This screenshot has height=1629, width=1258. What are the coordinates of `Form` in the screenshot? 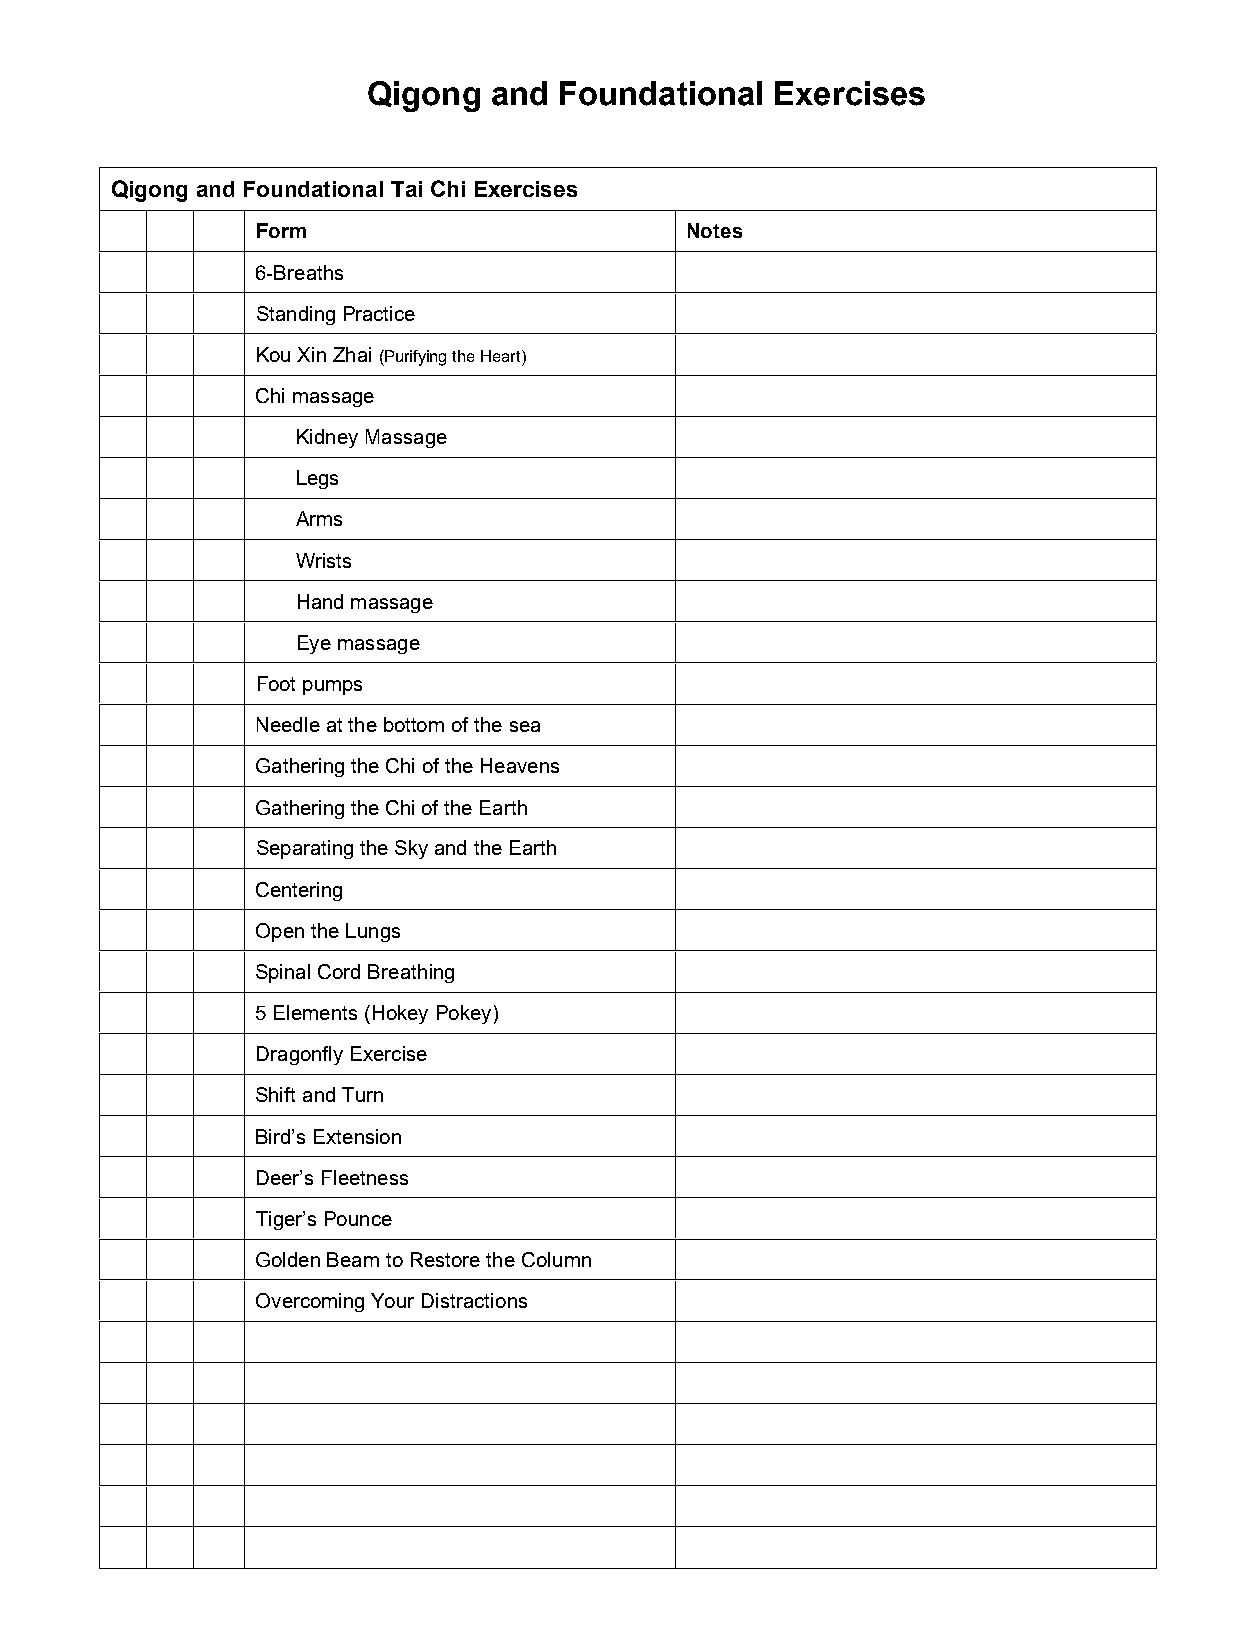 It's located at (281, 230).
